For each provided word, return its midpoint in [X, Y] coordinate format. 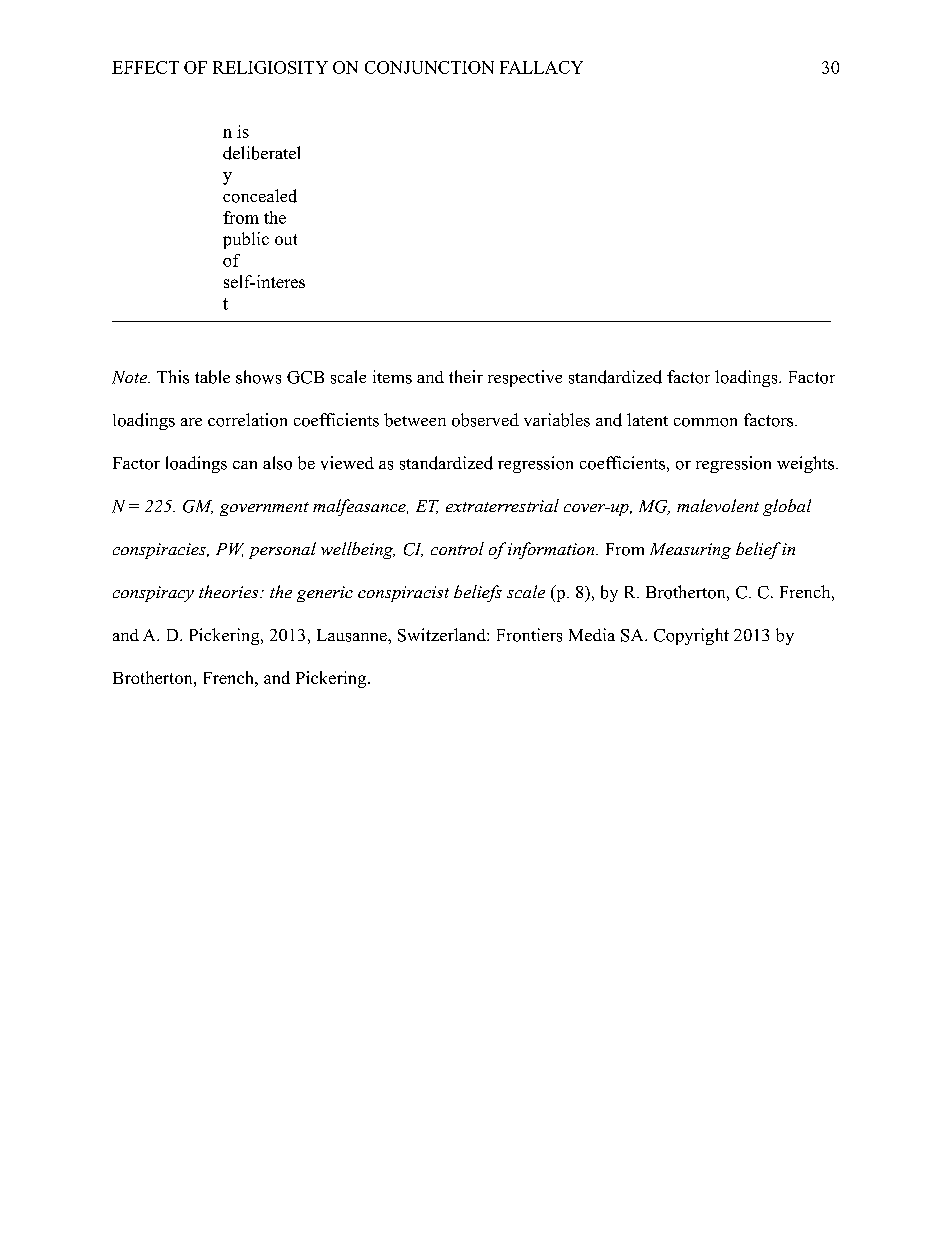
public [246, 240]
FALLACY [541, 67]
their [466, 376]
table [212, 377]
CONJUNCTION [429, 67]
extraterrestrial [502, 505]
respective [525, 378]
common [705, 422]
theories [230, 591]
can [245, 465]
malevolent [718, 505]
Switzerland [443, 635]
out [286, 239]
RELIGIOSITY [270, 67]
